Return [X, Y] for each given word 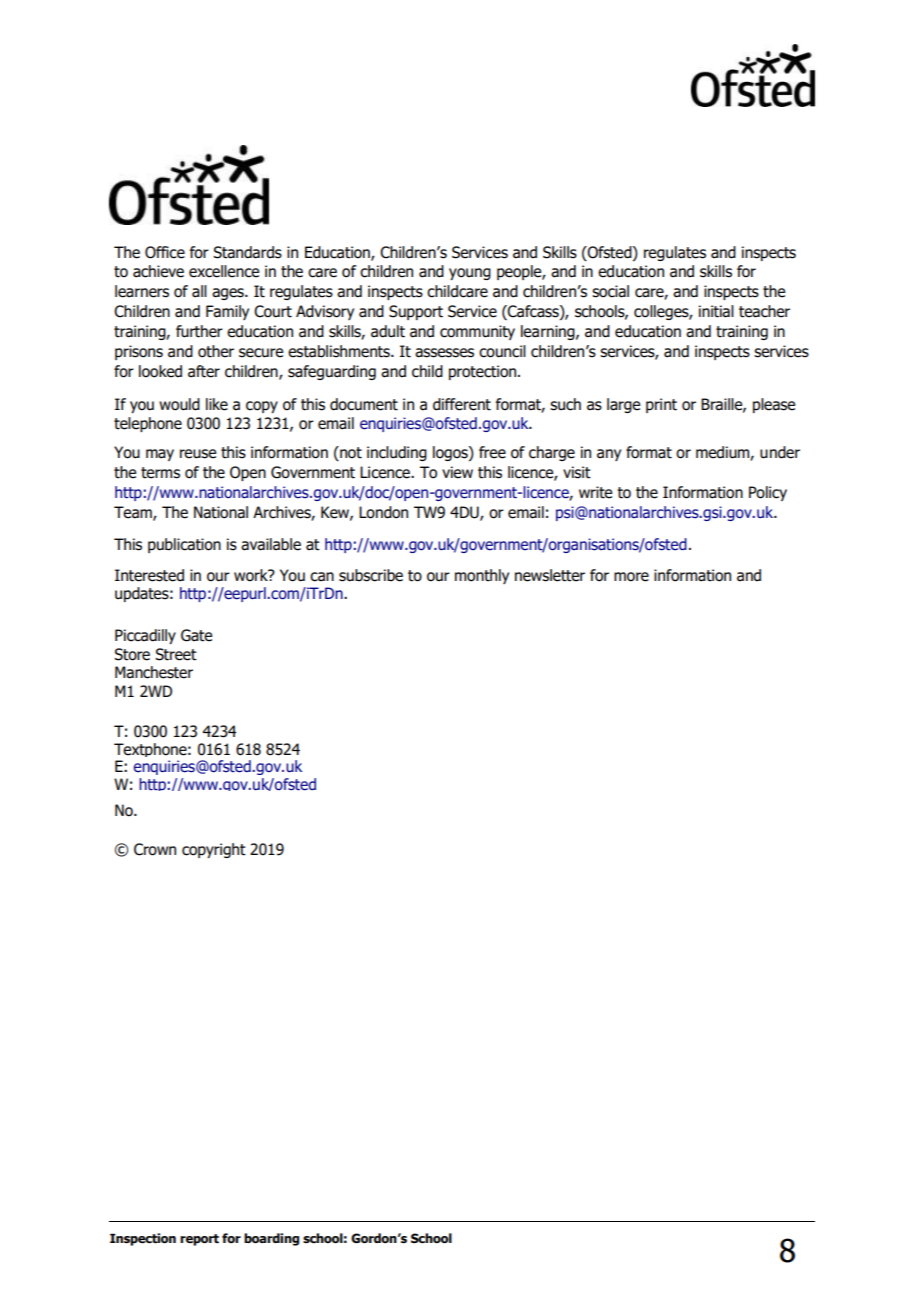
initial [716, 311]
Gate [196, 635]
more [631, 577]
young [470, 274]
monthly [482, 576]
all [199, 291]
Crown [155, 849]
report [199, 1240]
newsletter [550, 575]
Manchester [154, 672]
